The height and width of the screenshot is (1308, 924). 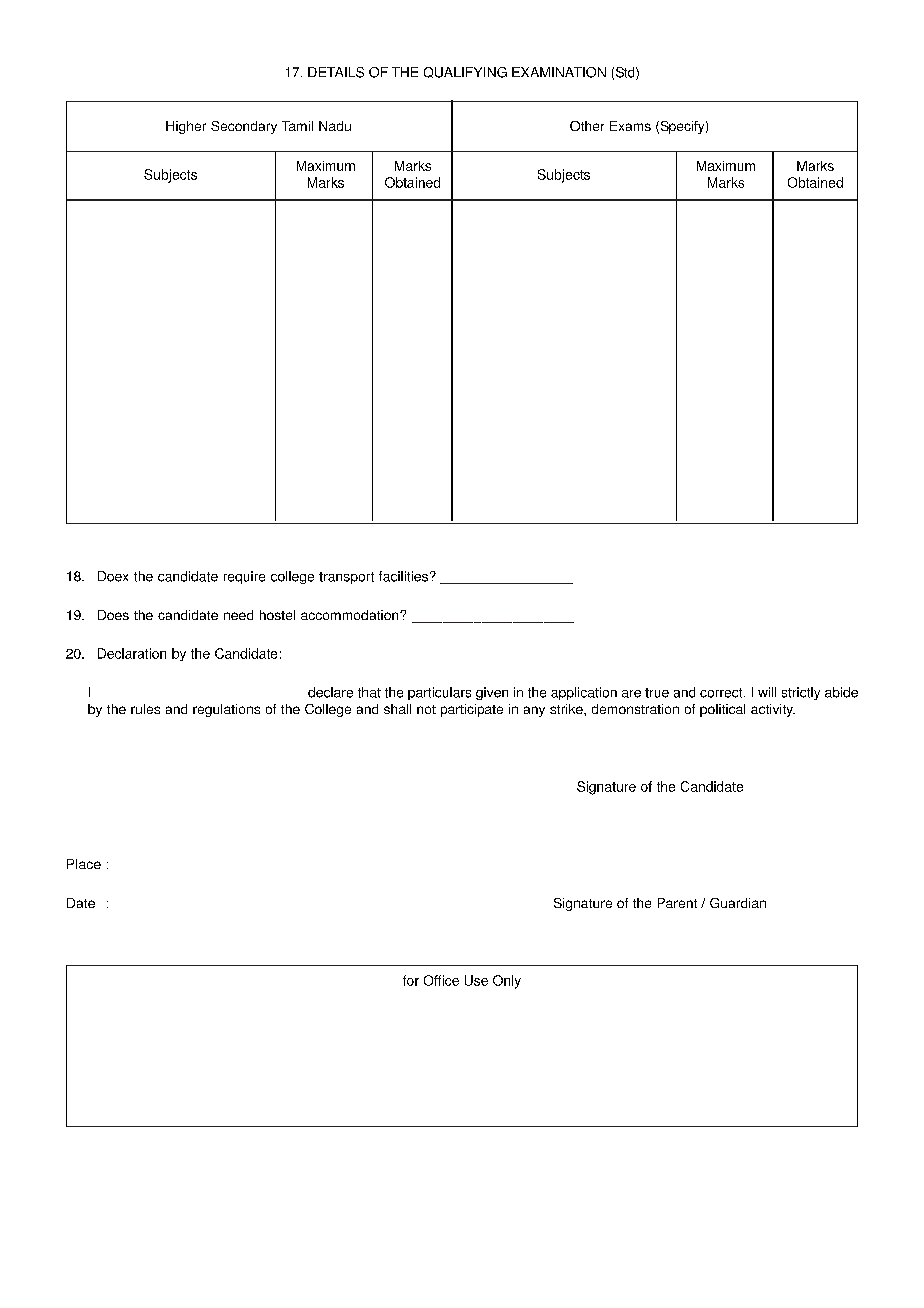 What do you see at coordinates (186, 127) in the screenshot?
I see `Higher` at bounding box center [186, 127].
